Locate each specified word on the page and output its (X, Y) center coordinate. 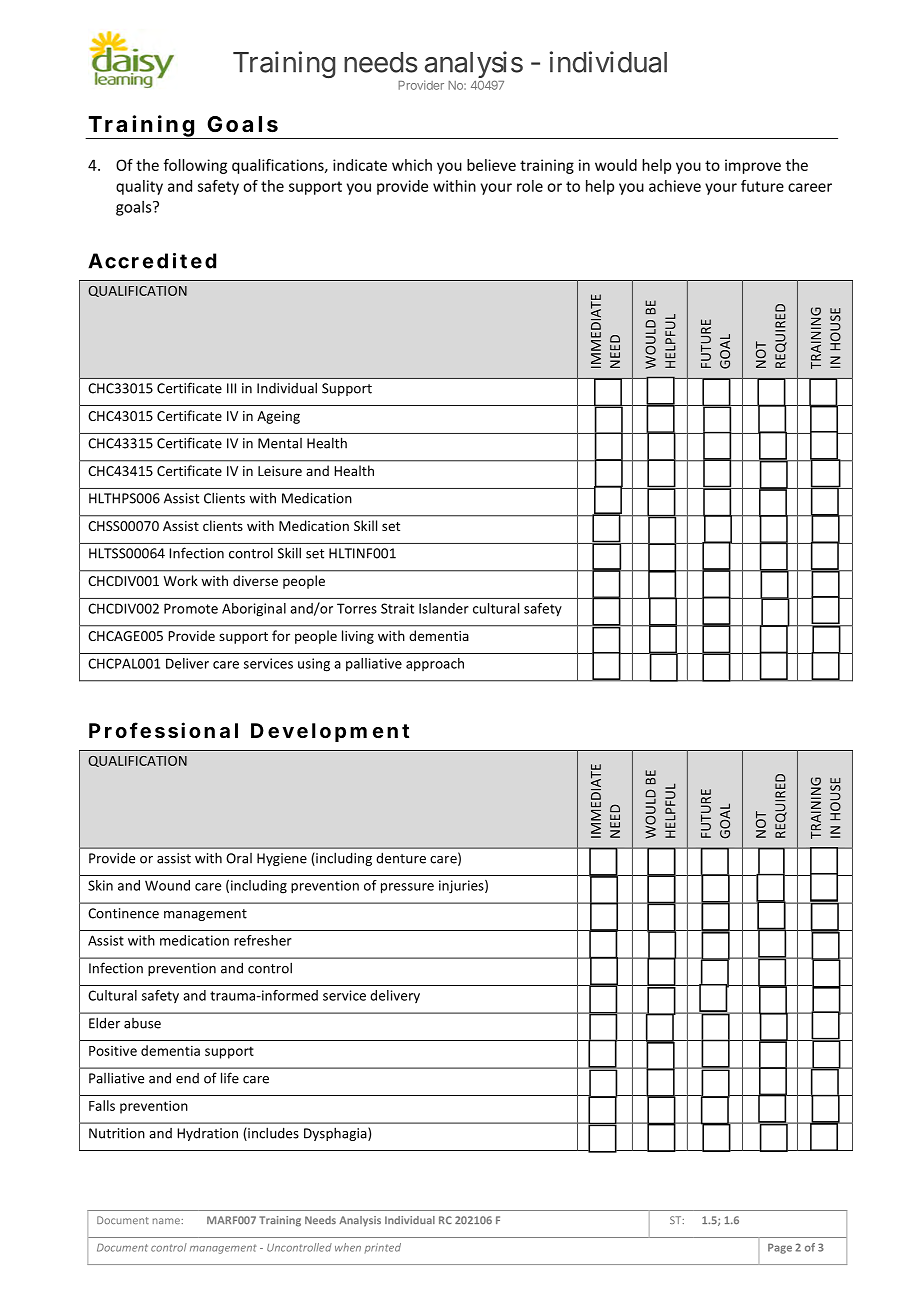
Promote (191, 608)
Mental (280, 443)
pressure (407, 888)
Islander (444, 608)
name (166, 1221)
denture (401, 858)
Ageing (278, 417)
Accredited (152, 261)
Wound (167, 885)
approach (435, 664)
